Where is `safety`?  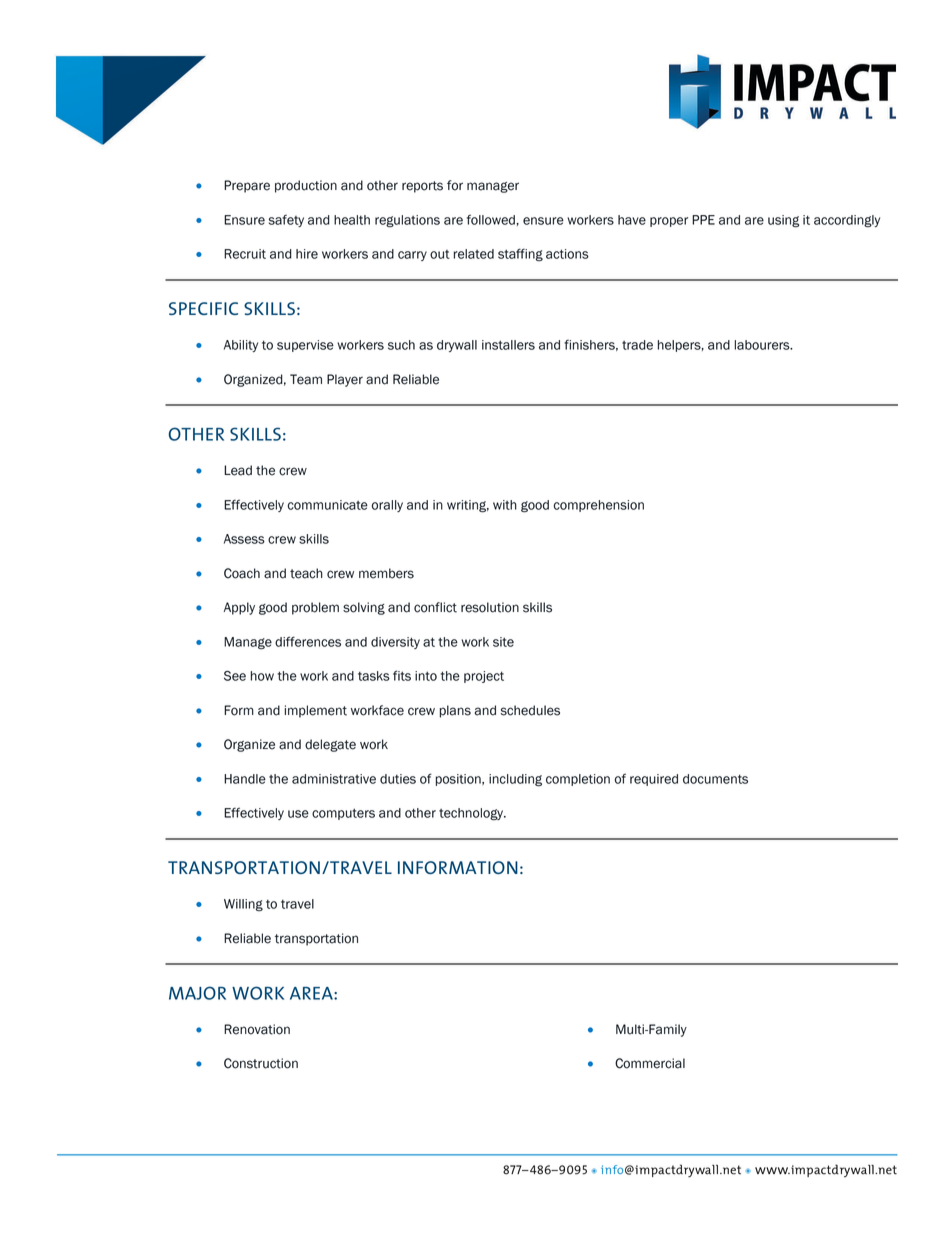
safety is located at coordinates (286, 221).
